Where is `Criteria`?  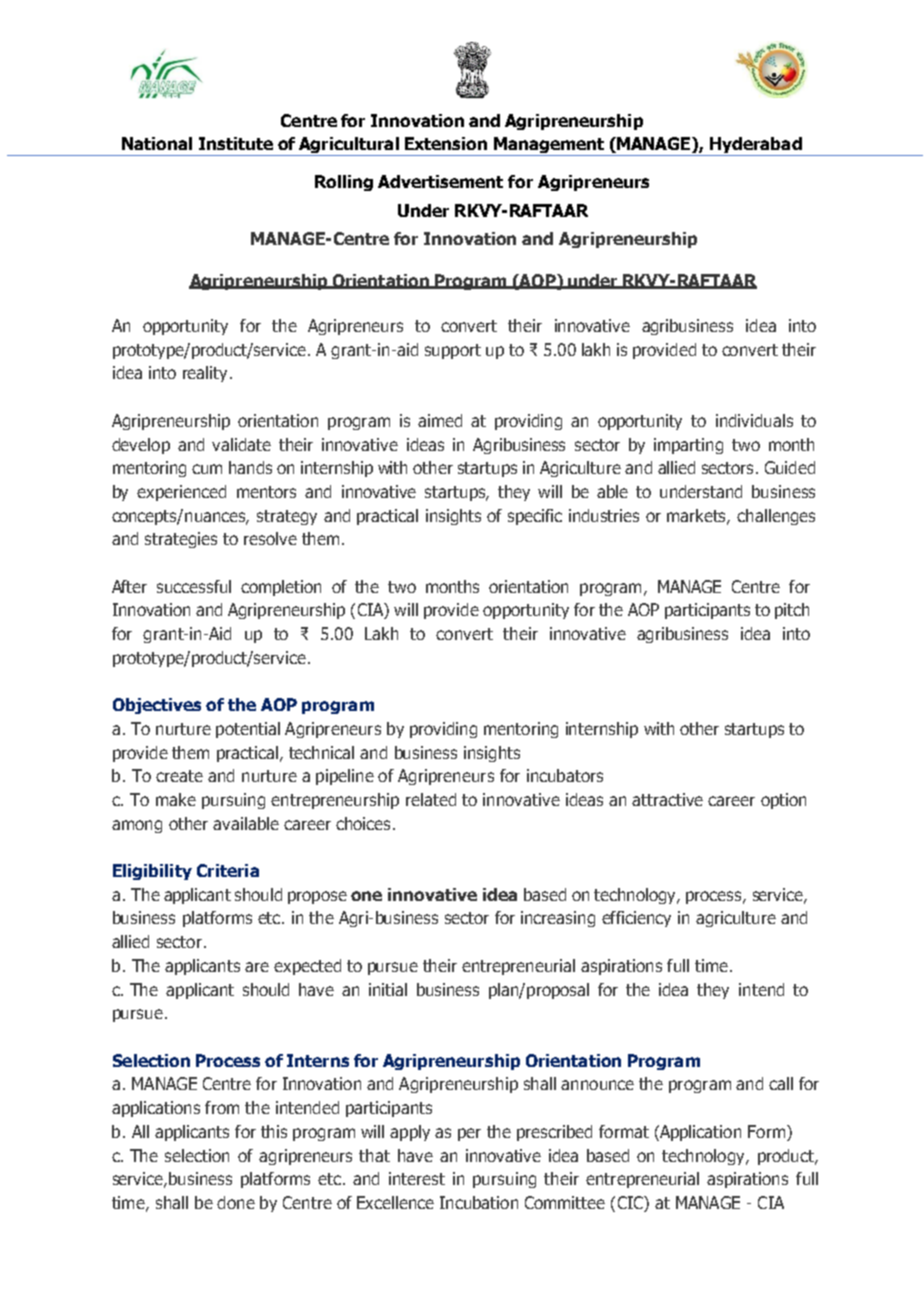
Criteria is located at coordinates (228, 870).
